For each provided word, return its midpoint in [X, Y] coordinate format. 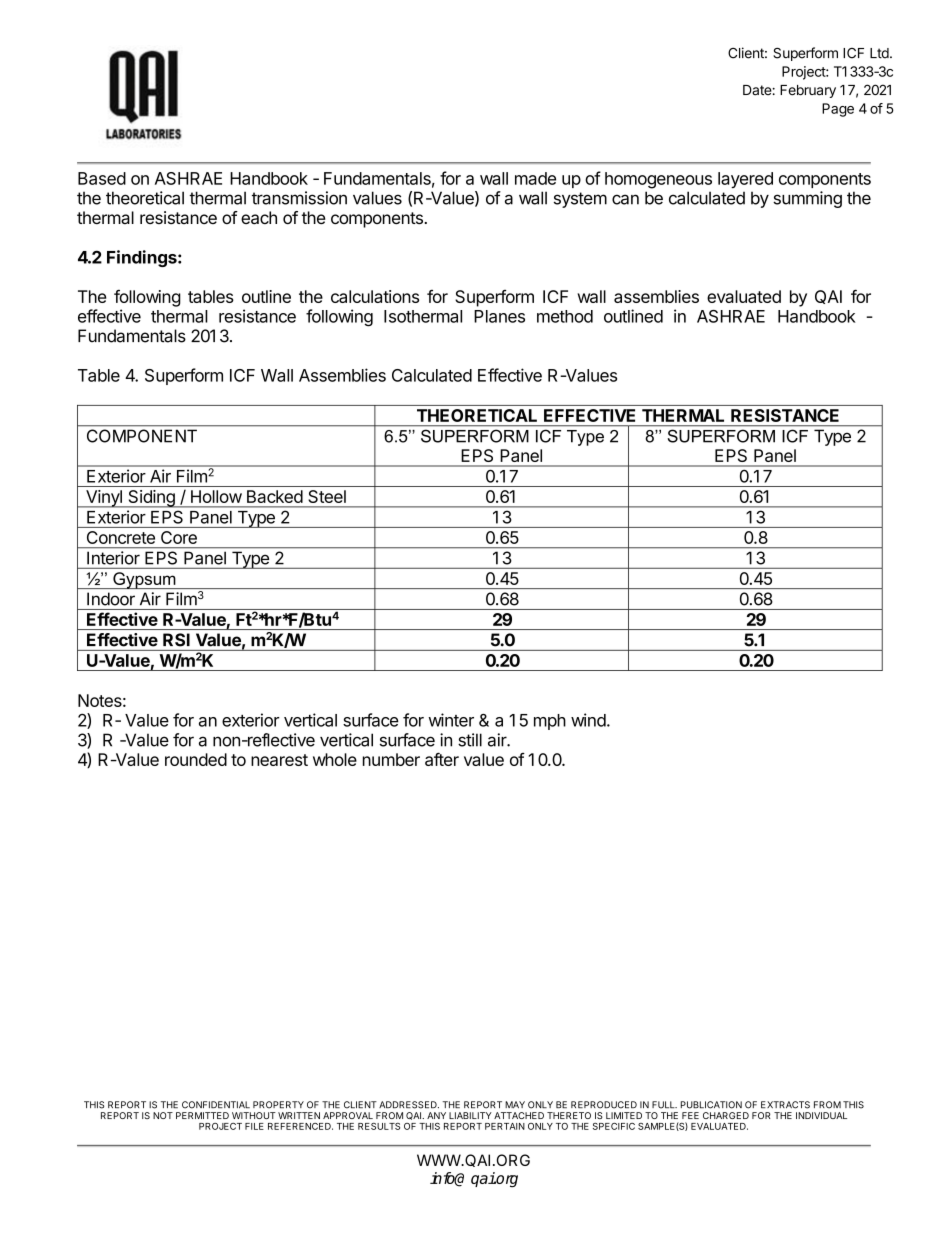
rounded [196, 759]
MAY [515, 1104]
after [442, 759]
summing [807, 199]
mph [550, 722]
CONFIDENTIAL [216, 1105]
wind [588, 720]
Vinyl [104, 499]
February [808, 91]
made [535, 178]
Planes [499, 316]
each [259, 218]
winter [451, 720]
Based [102, 178]
